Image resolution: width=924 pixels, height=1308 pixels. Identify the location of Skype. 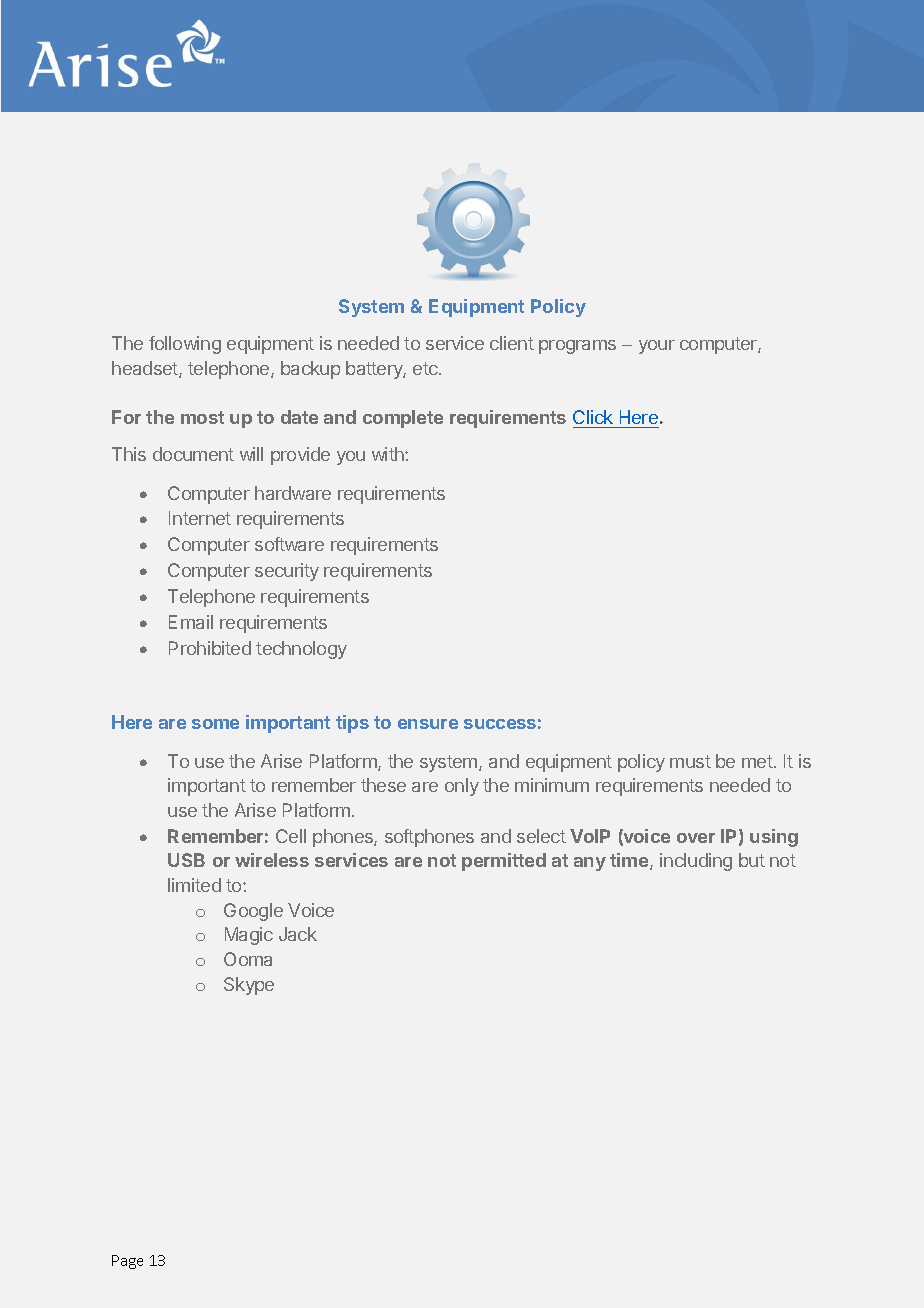
(249, 986).
